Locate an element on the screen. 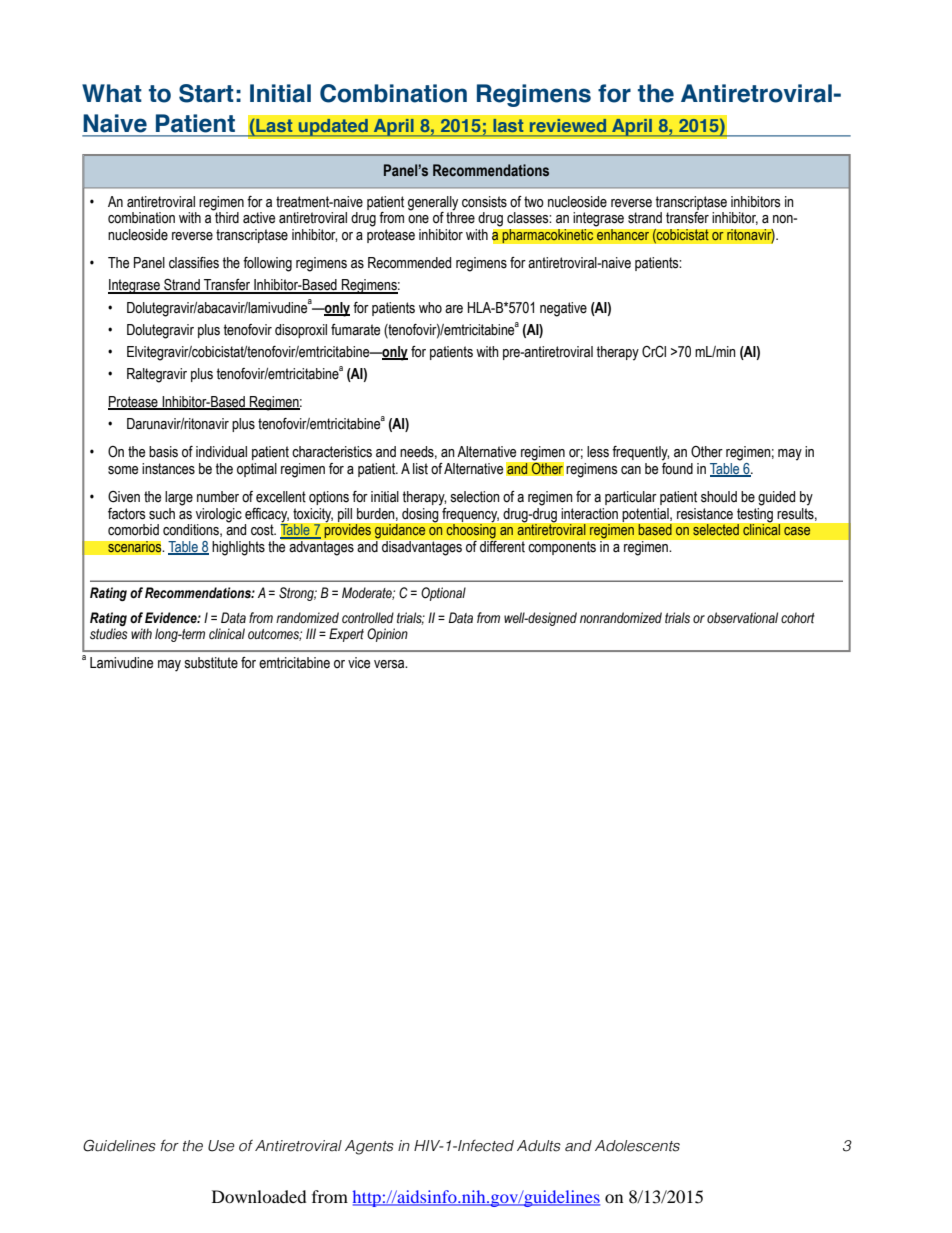 This screenshot has width=952, height=1233. generally is located at coordinates (433, 203).
